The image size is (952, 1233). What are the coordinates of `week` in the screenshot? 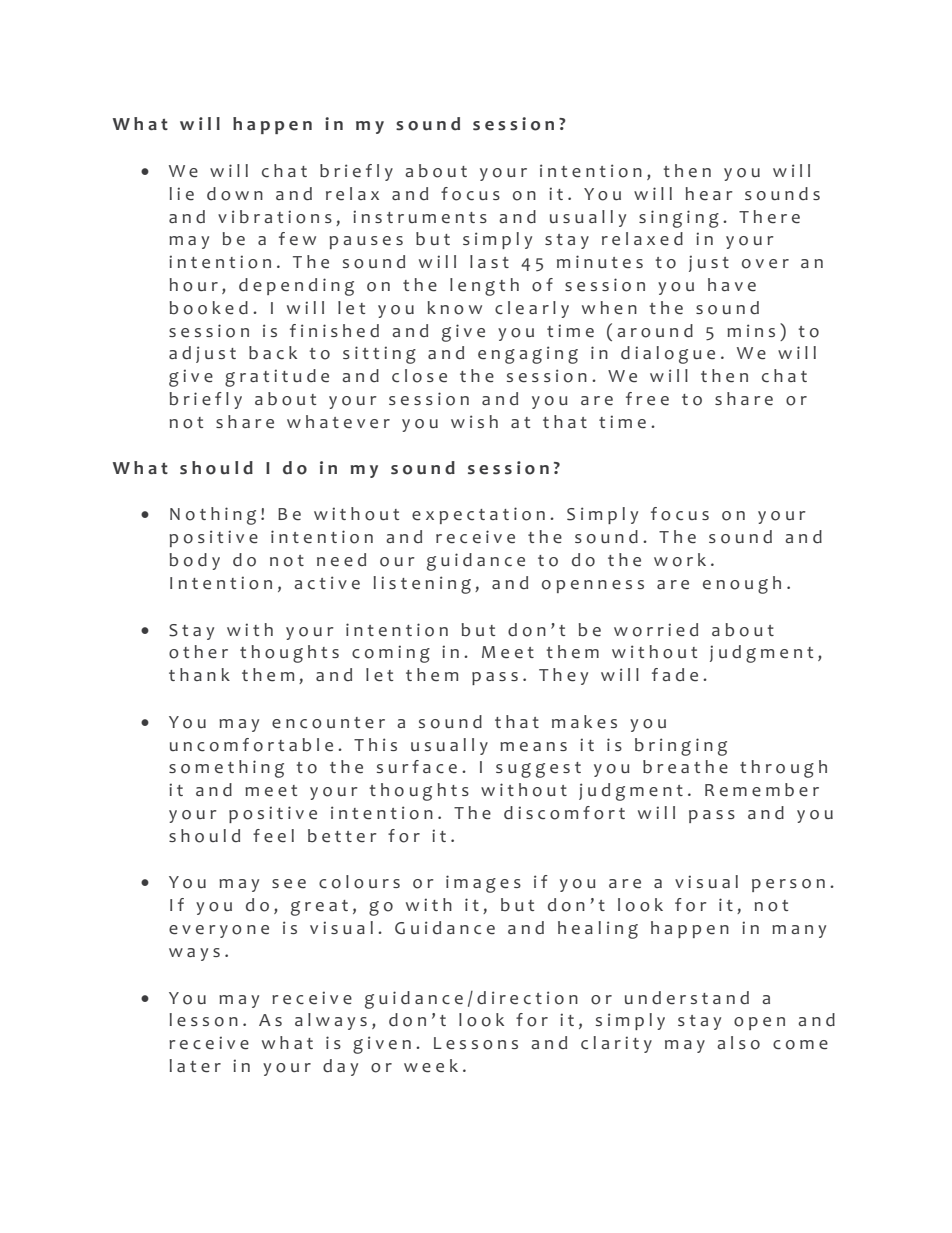 It's located at (431, 1066).
